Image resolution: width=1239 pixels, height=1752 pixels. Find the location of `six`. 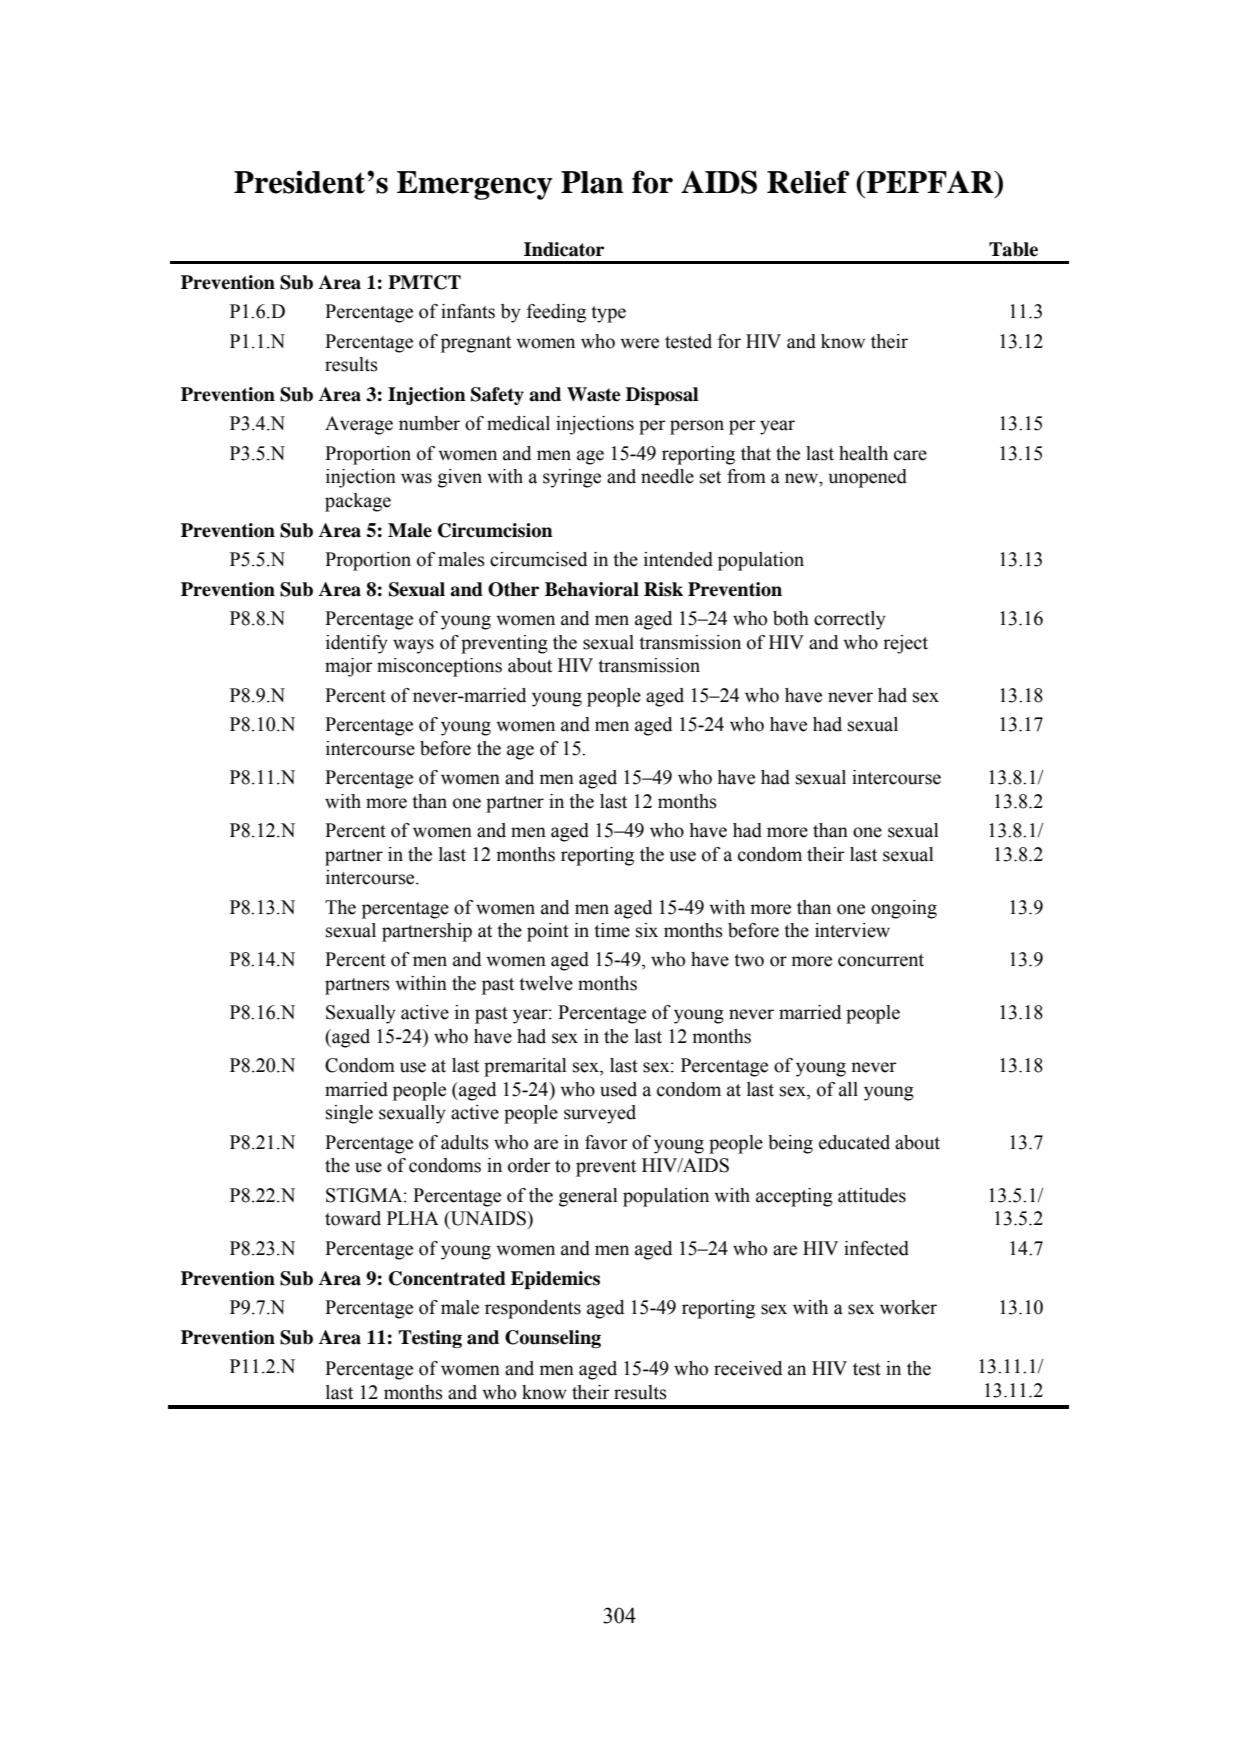

six is located at coordinates (647, 930).
